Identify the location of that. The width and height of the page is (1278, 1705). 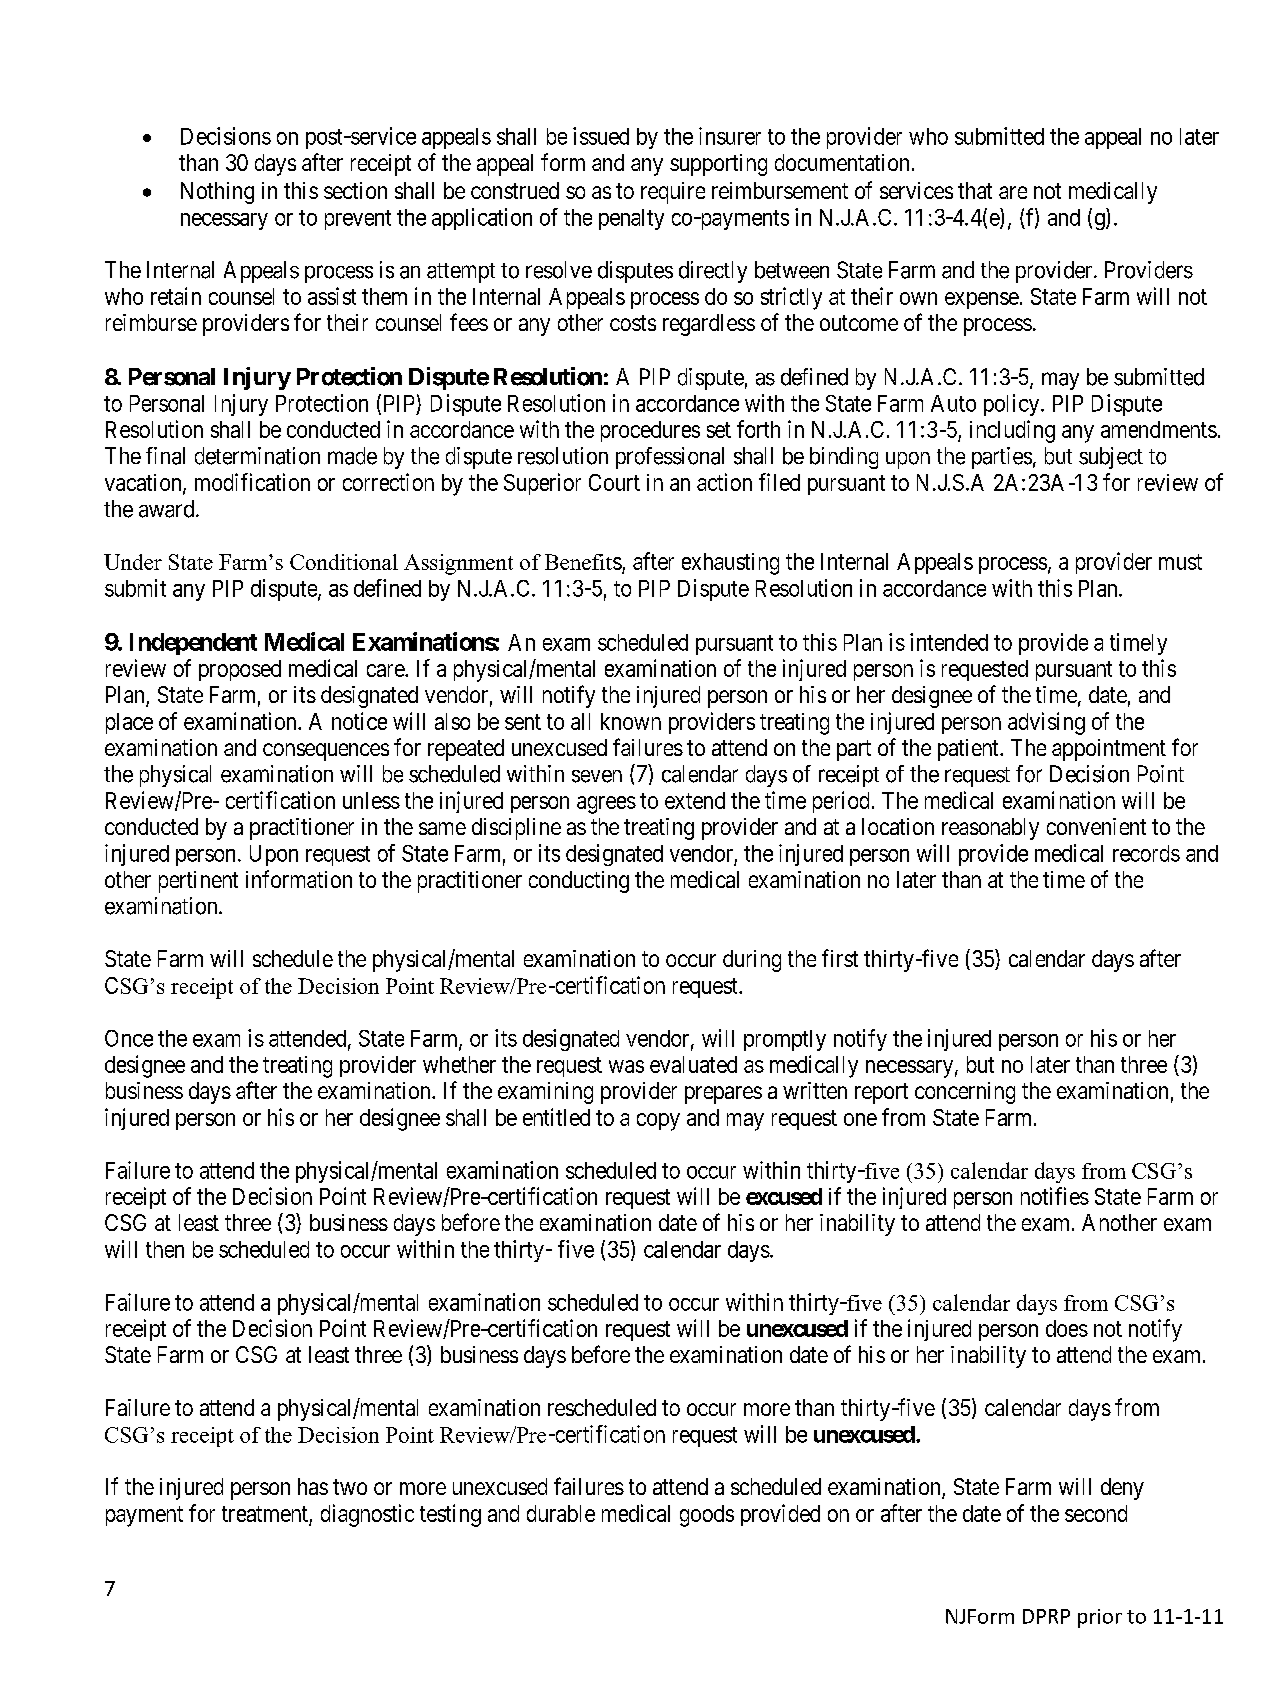
(975, 190).
